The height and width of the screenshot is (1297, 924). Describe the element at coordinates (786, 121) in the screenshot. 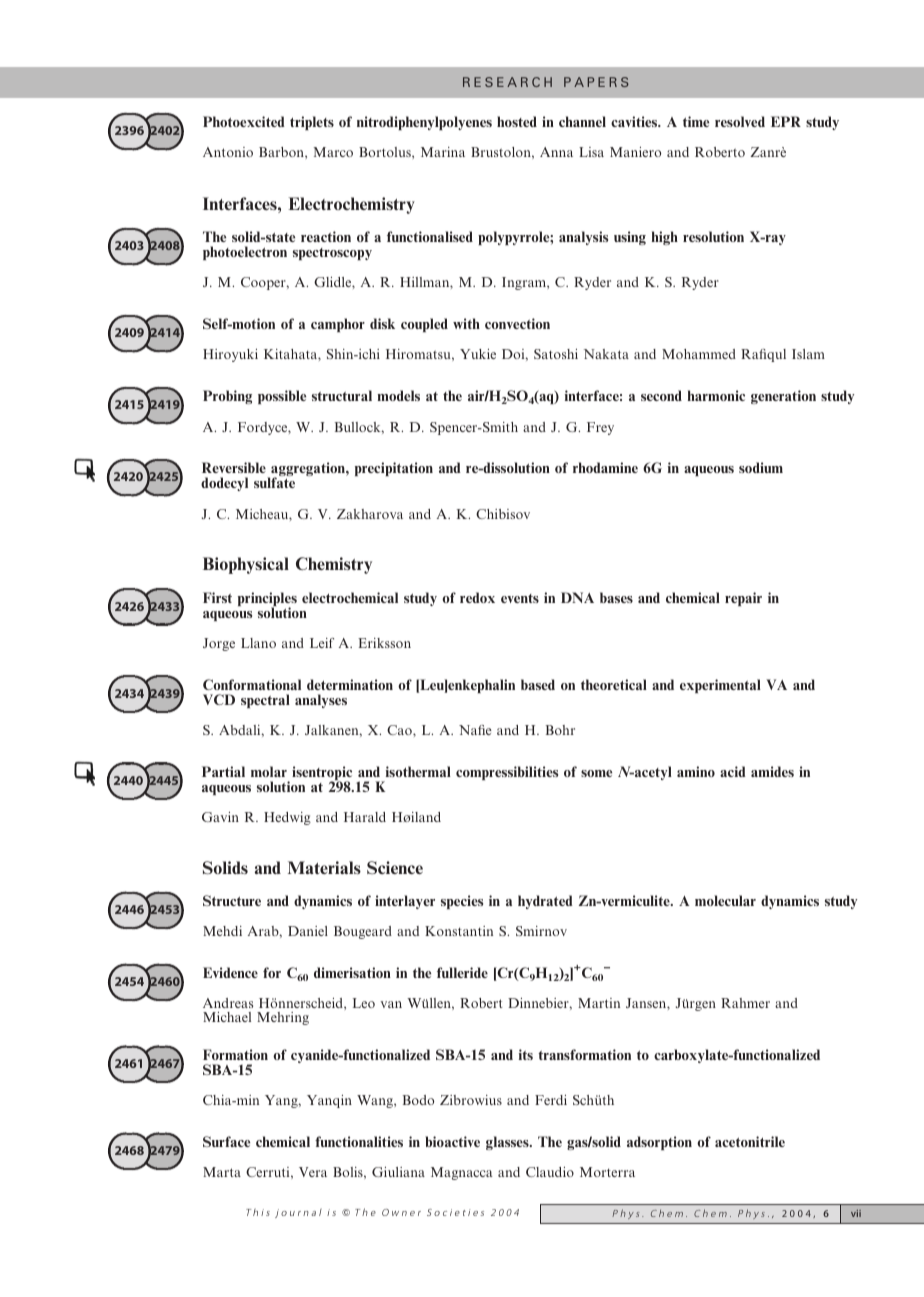

I see `EPR` at that location.
